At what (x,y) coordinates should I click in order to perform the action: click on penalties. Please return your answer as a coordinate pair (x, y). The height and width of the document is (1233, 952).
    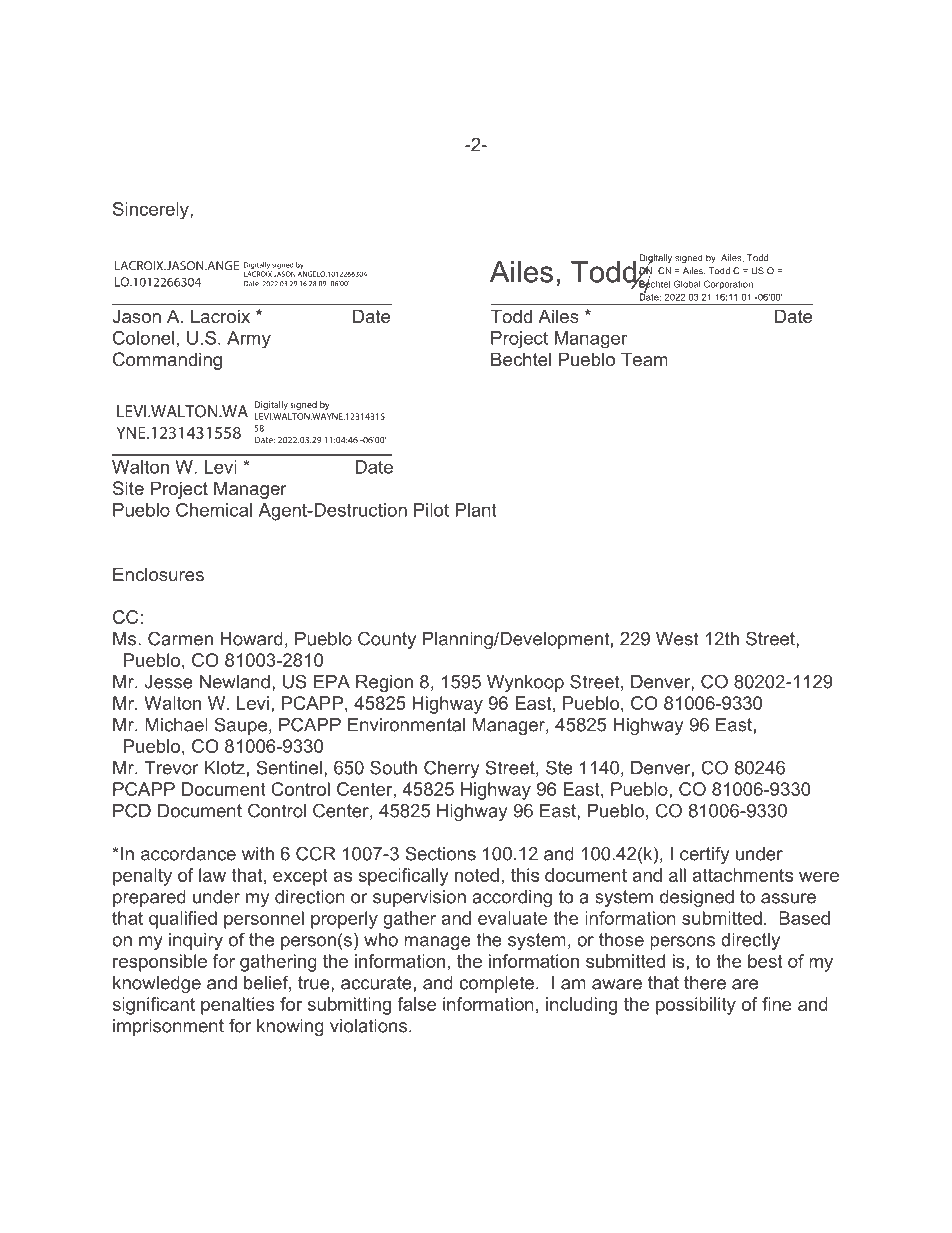
    Looking at the image, I should click on (238, 1006).
